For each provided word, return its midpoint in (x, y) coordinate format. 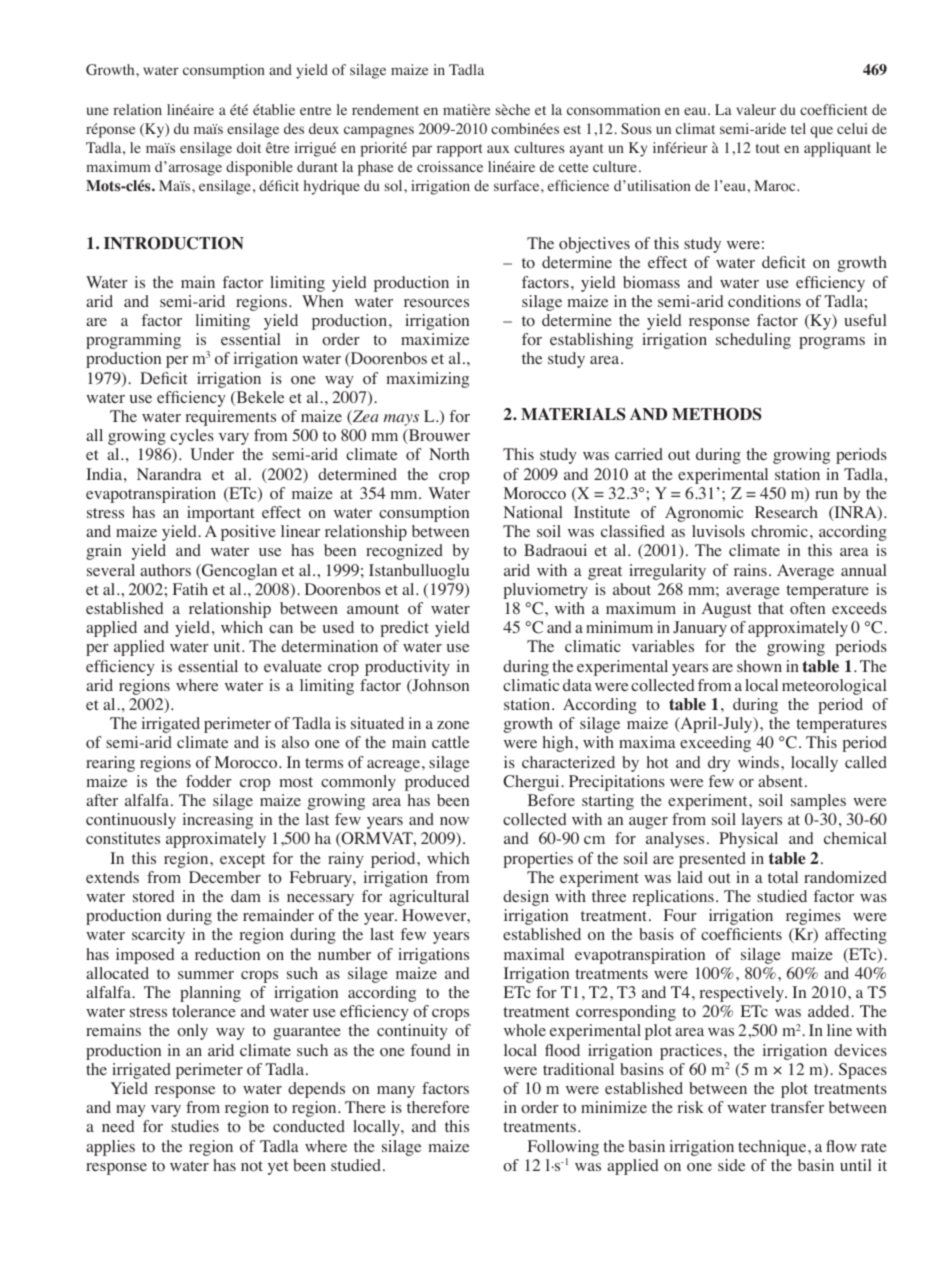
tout (768, 149)
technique (773, 1148)
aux (498, 149)
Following (563, 1148)
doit (249, 148)
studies (195, 1126)
